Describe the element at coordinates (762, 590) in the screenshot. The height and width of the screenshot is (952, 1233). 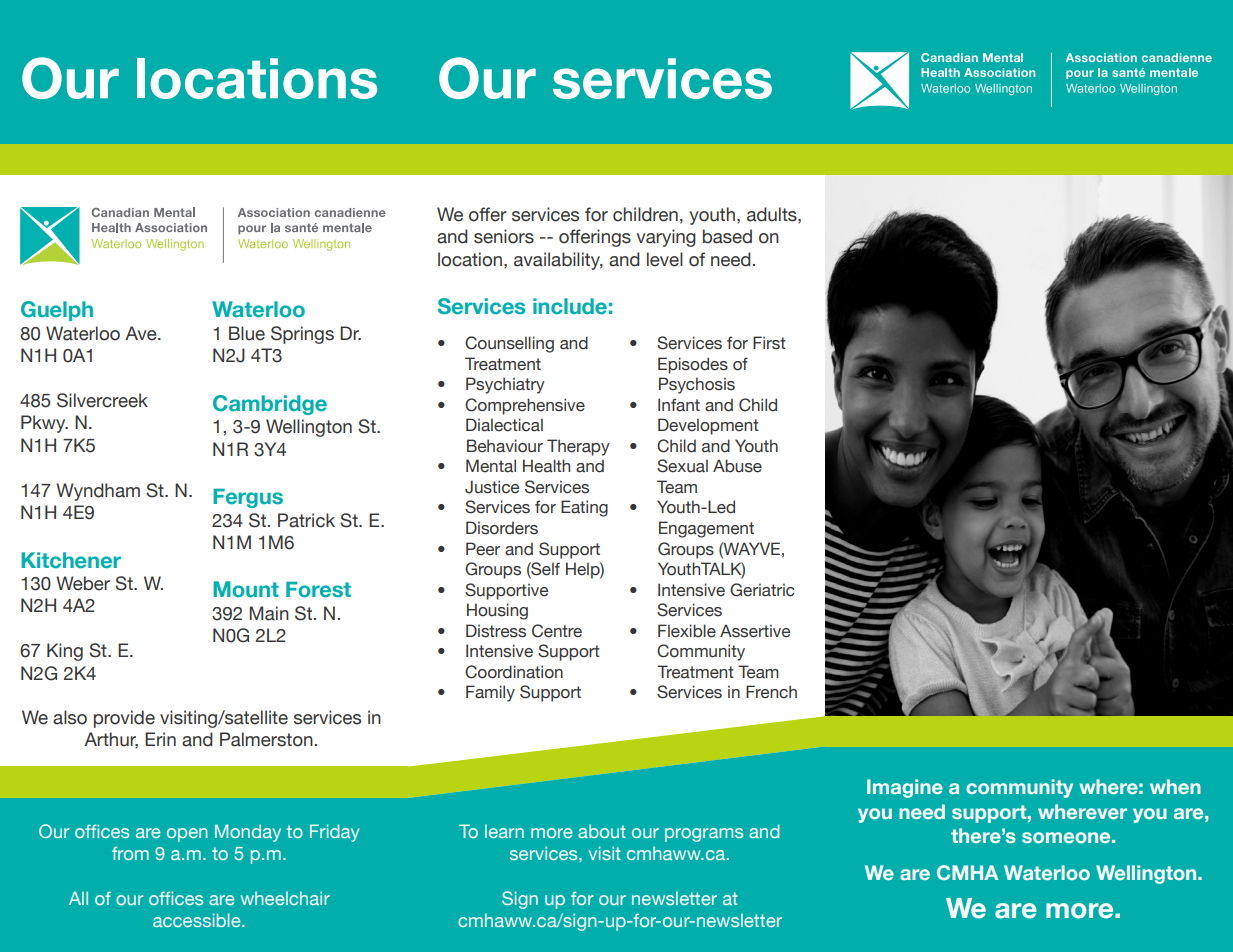
I see `Geriatric` at that location.
